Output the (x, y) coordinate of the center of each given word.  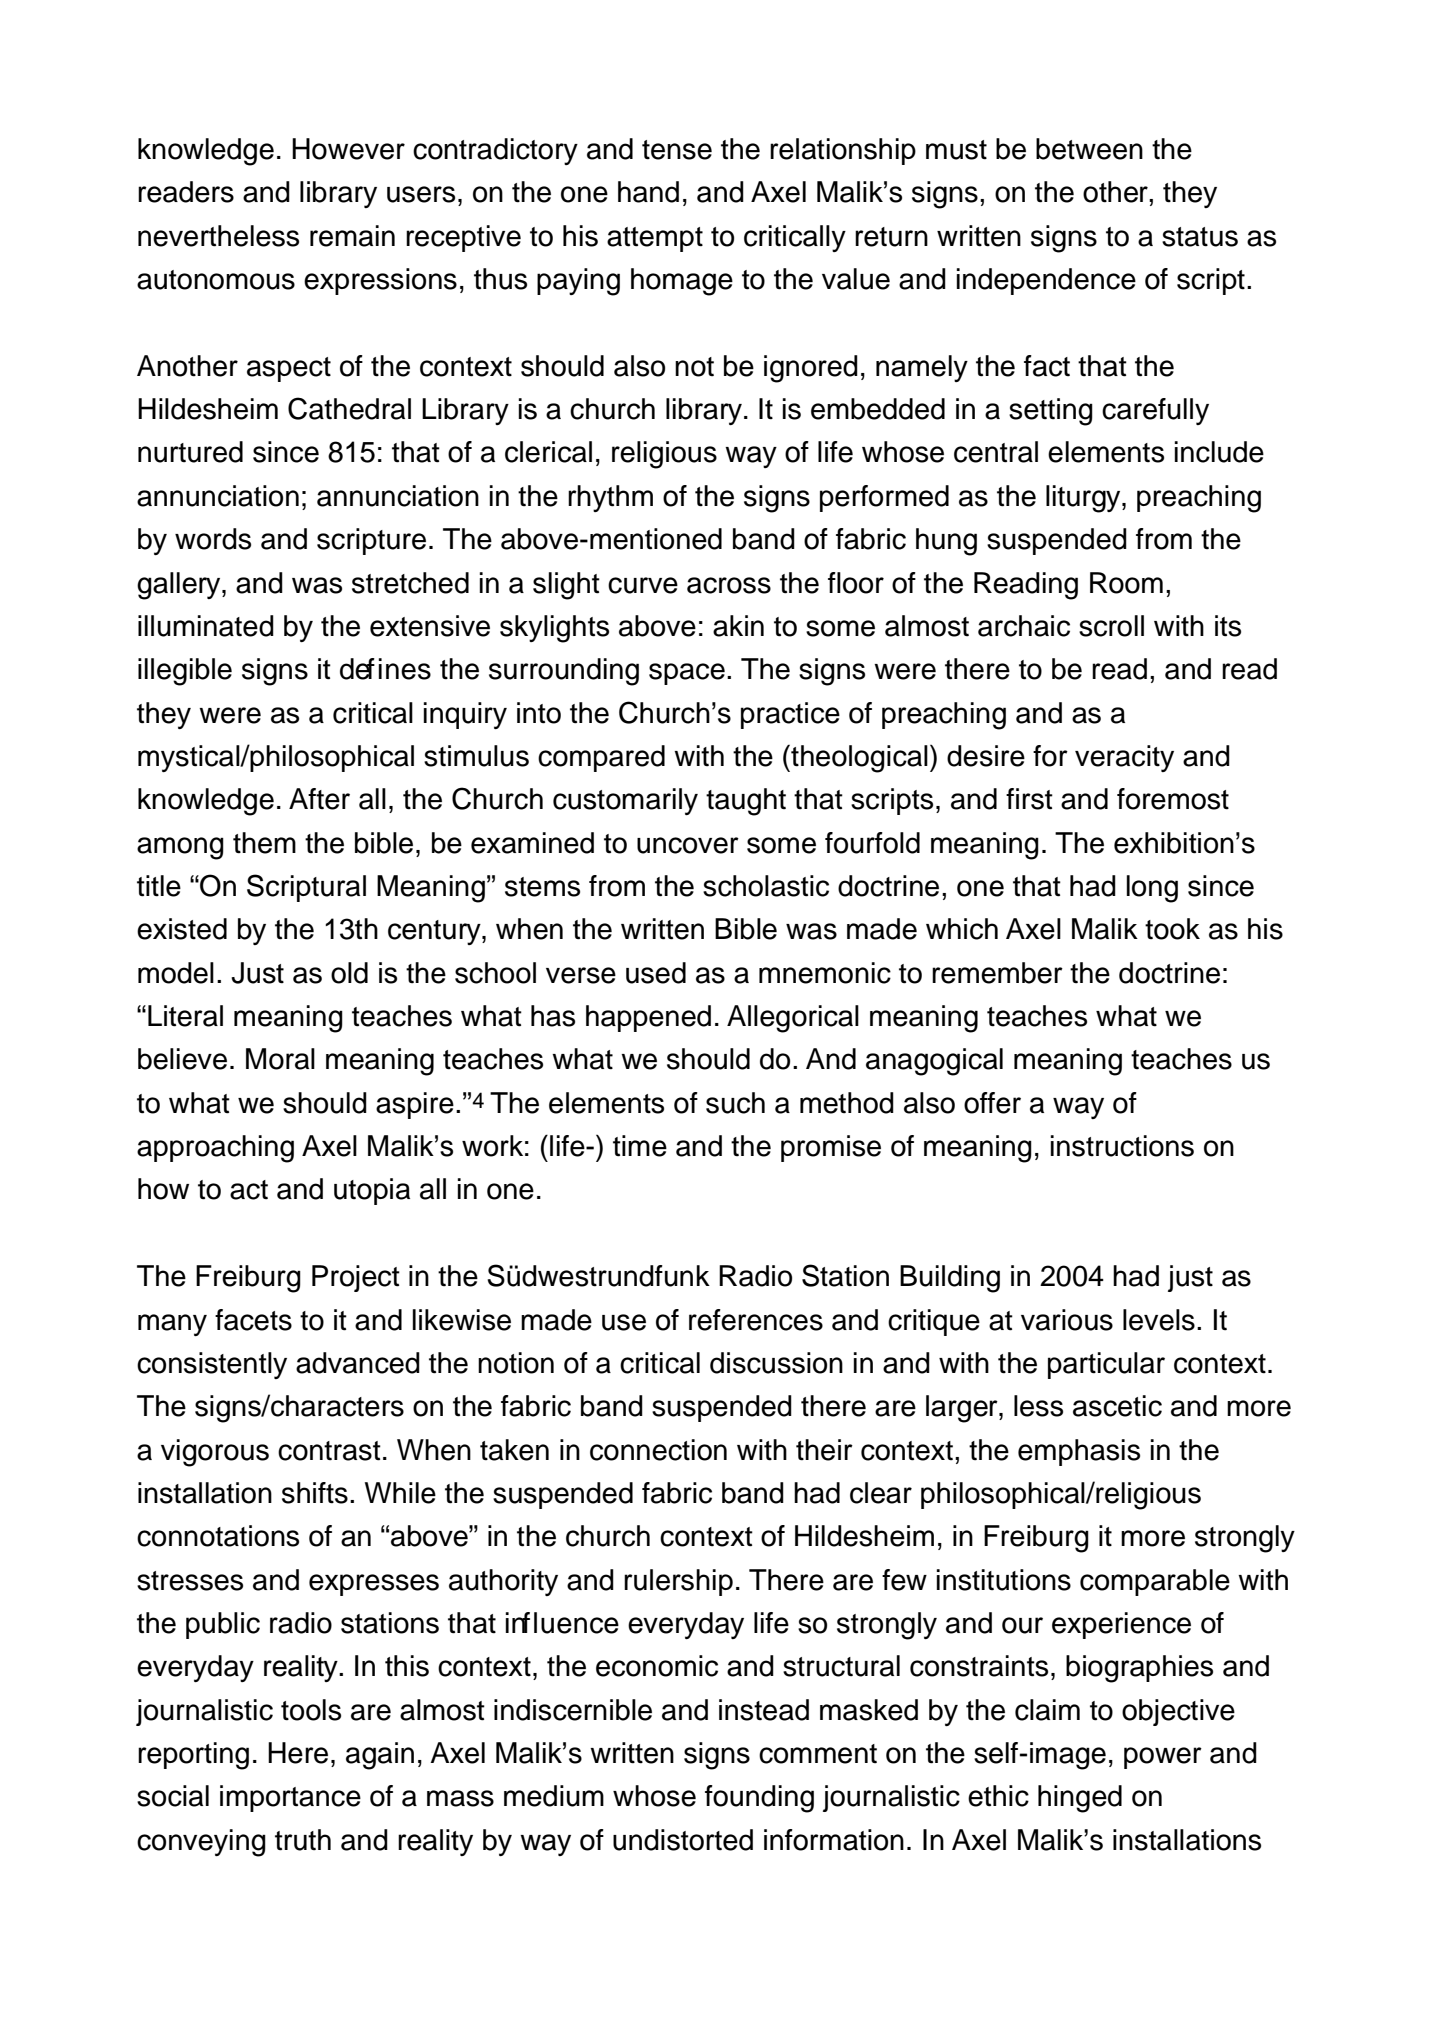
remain (352, 236)
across (729, 585)
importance (290, 1798)
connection (658, 1450)
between (1089, 149)
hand (648, 192)
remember (997, 973)
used (656, 973)
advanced (358, 1363)
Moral (280, 1059)
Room (1126, 583)
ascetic (1117, 1406)
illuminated (206, 626)
